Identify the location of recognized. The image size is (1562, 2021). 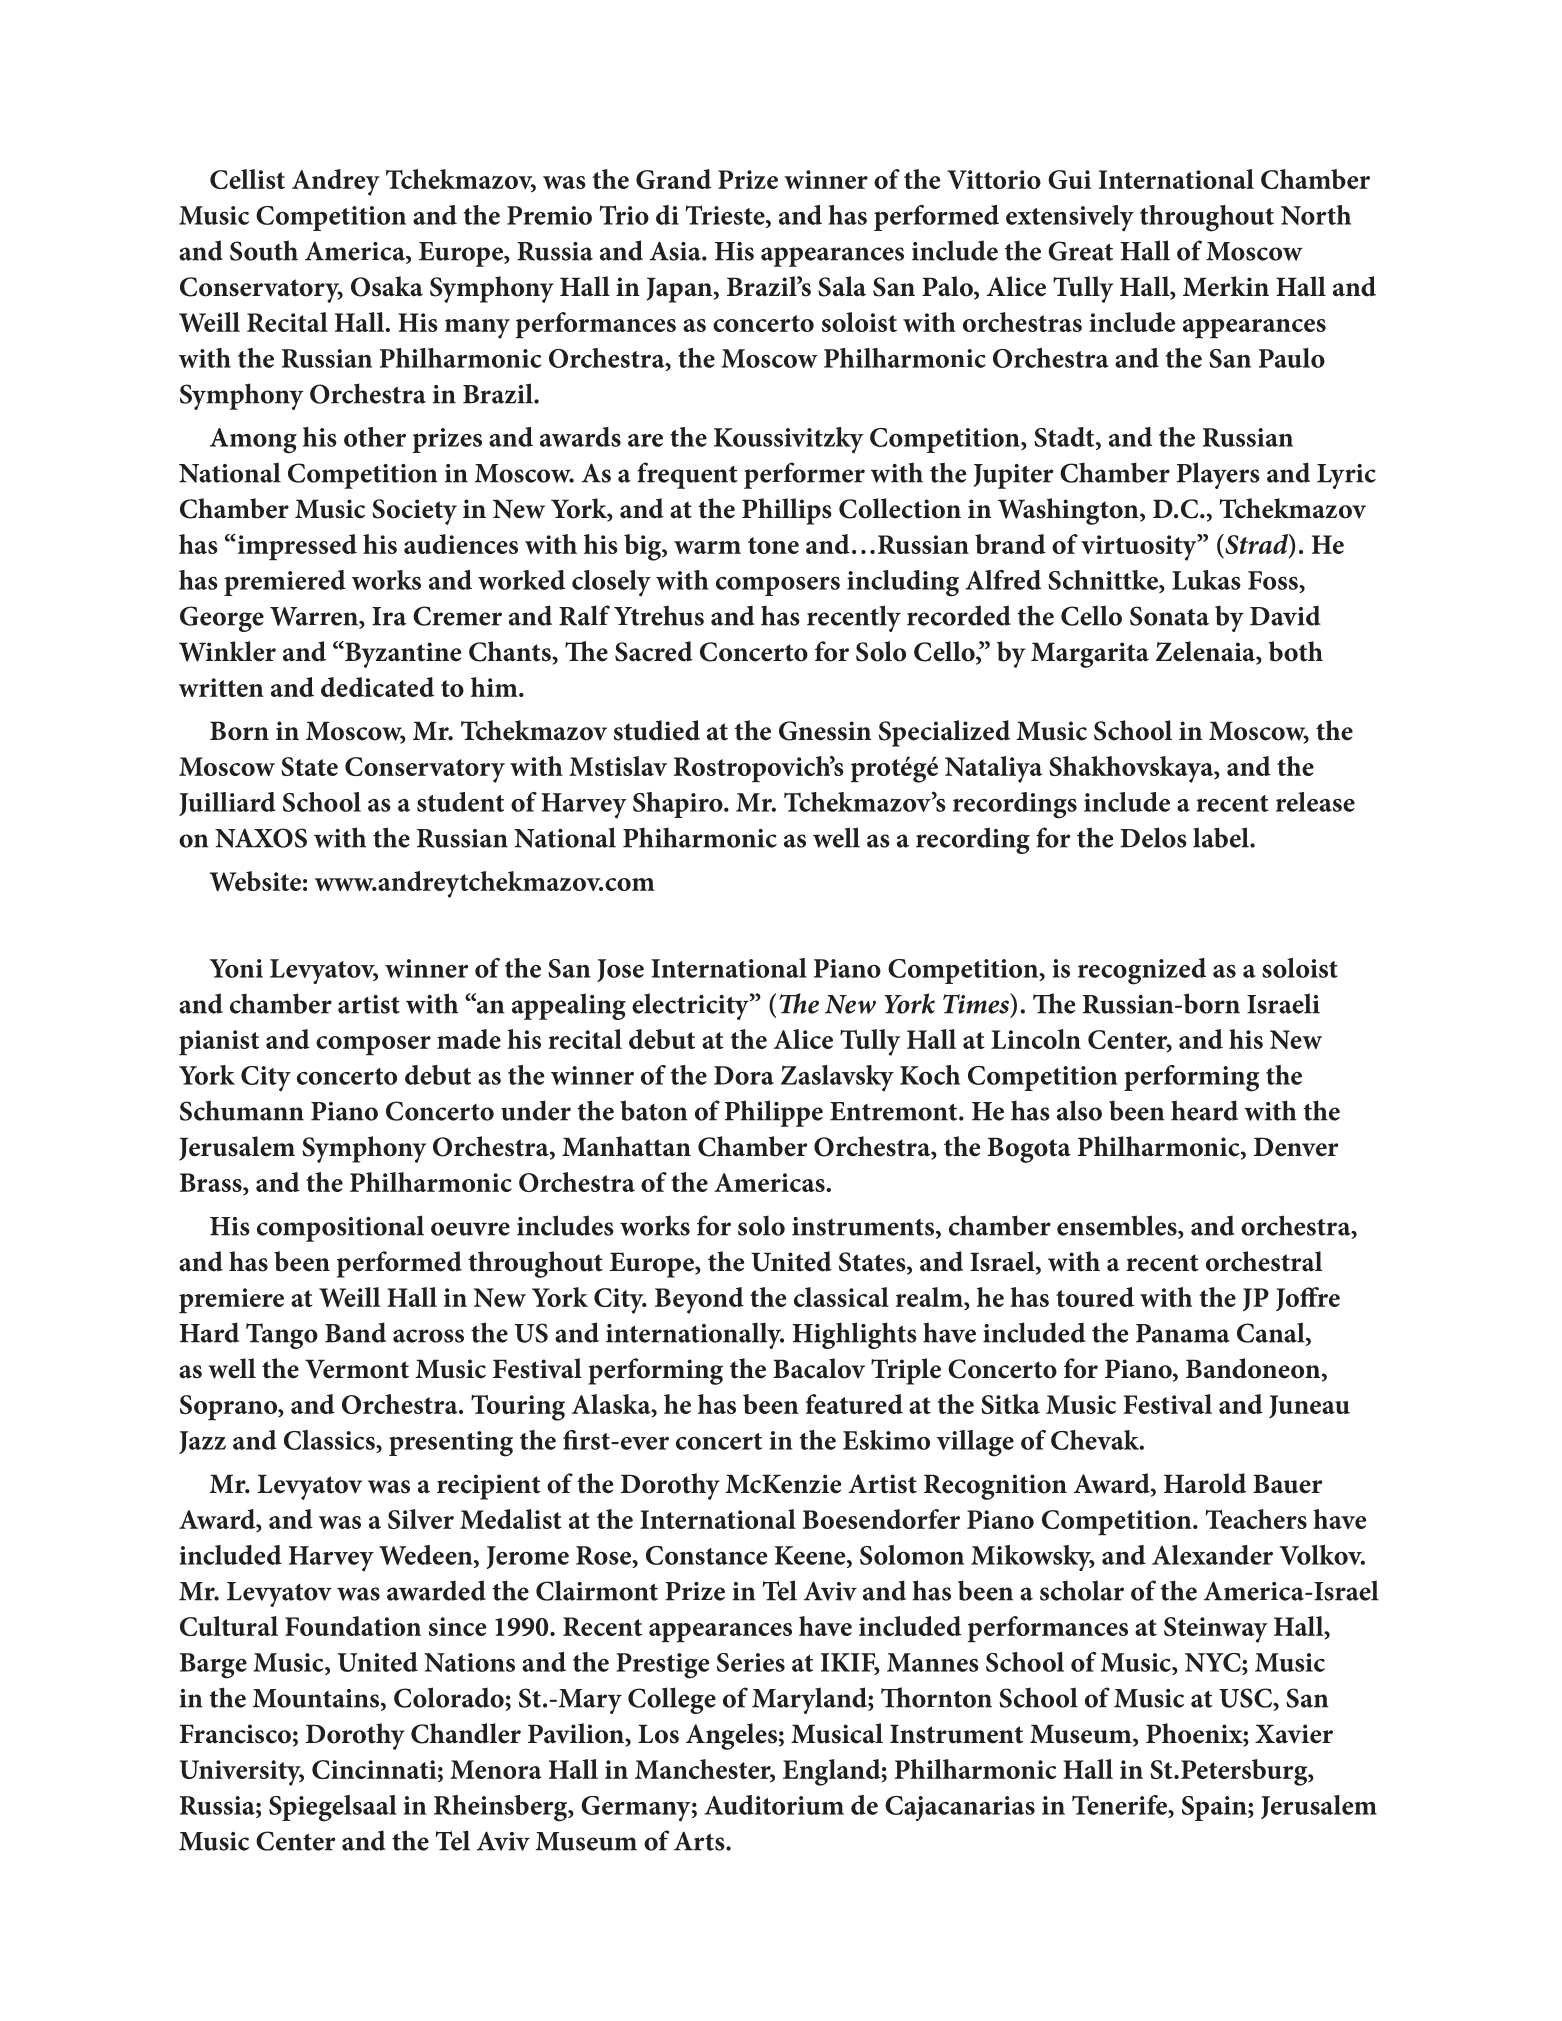
(1142, 971).
